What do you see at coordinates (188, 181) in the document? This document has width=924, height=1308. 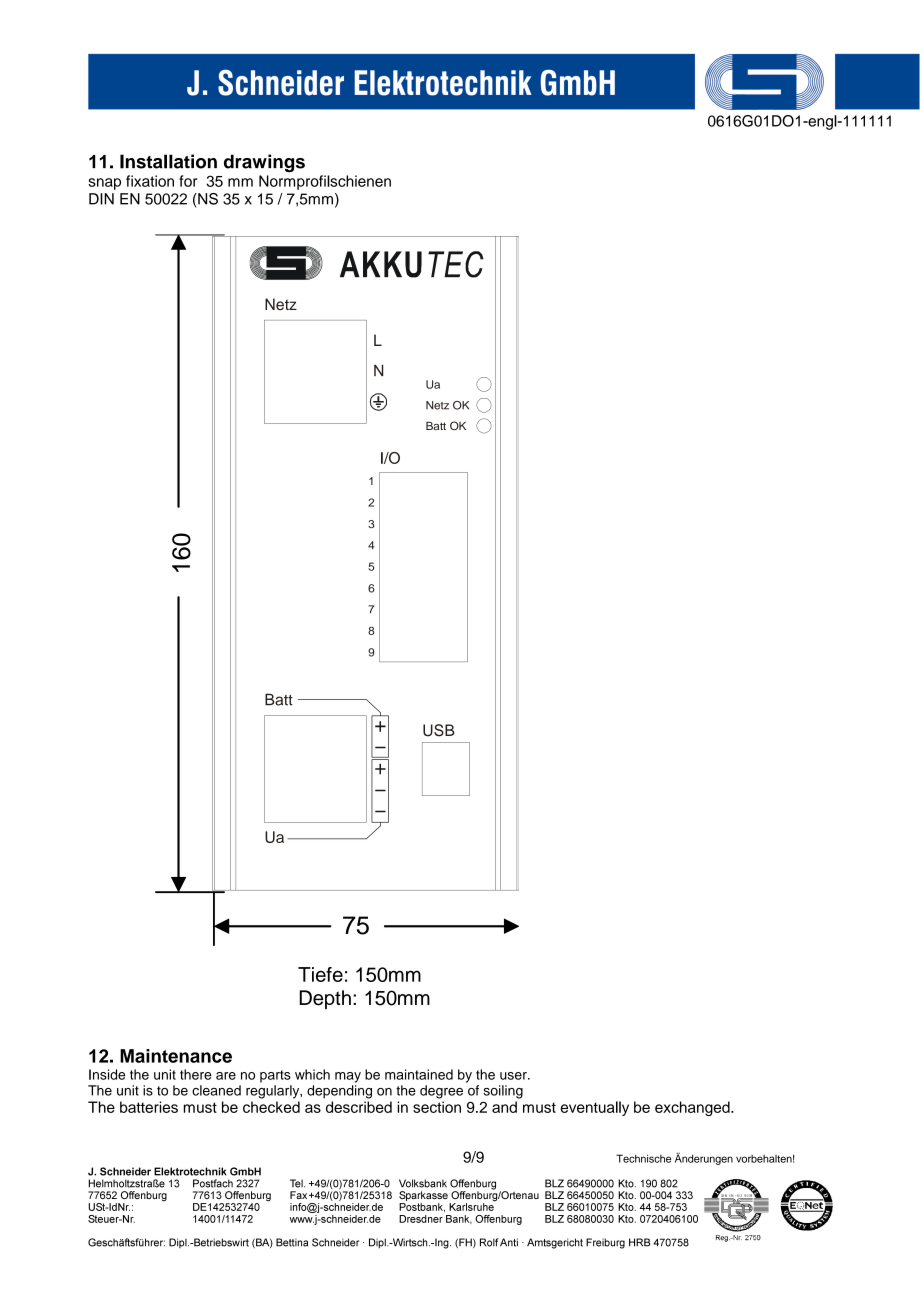 I see `for` at bounding box center [188, 181].
